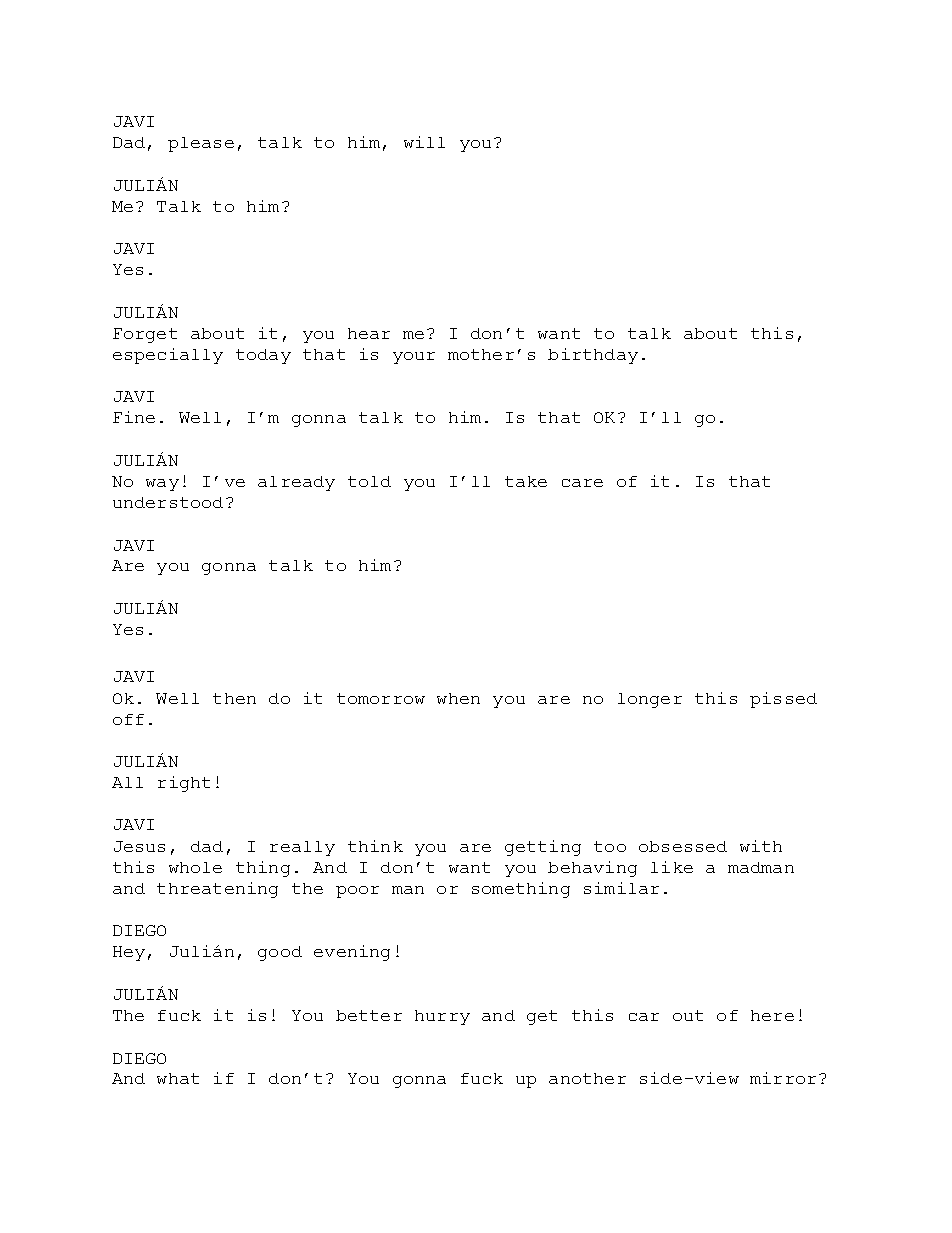 The height and width of the page is (1233, 952). What do you see at coordinates (375, 846) in the page?
I see `think` at bounding box center [375, 846].
